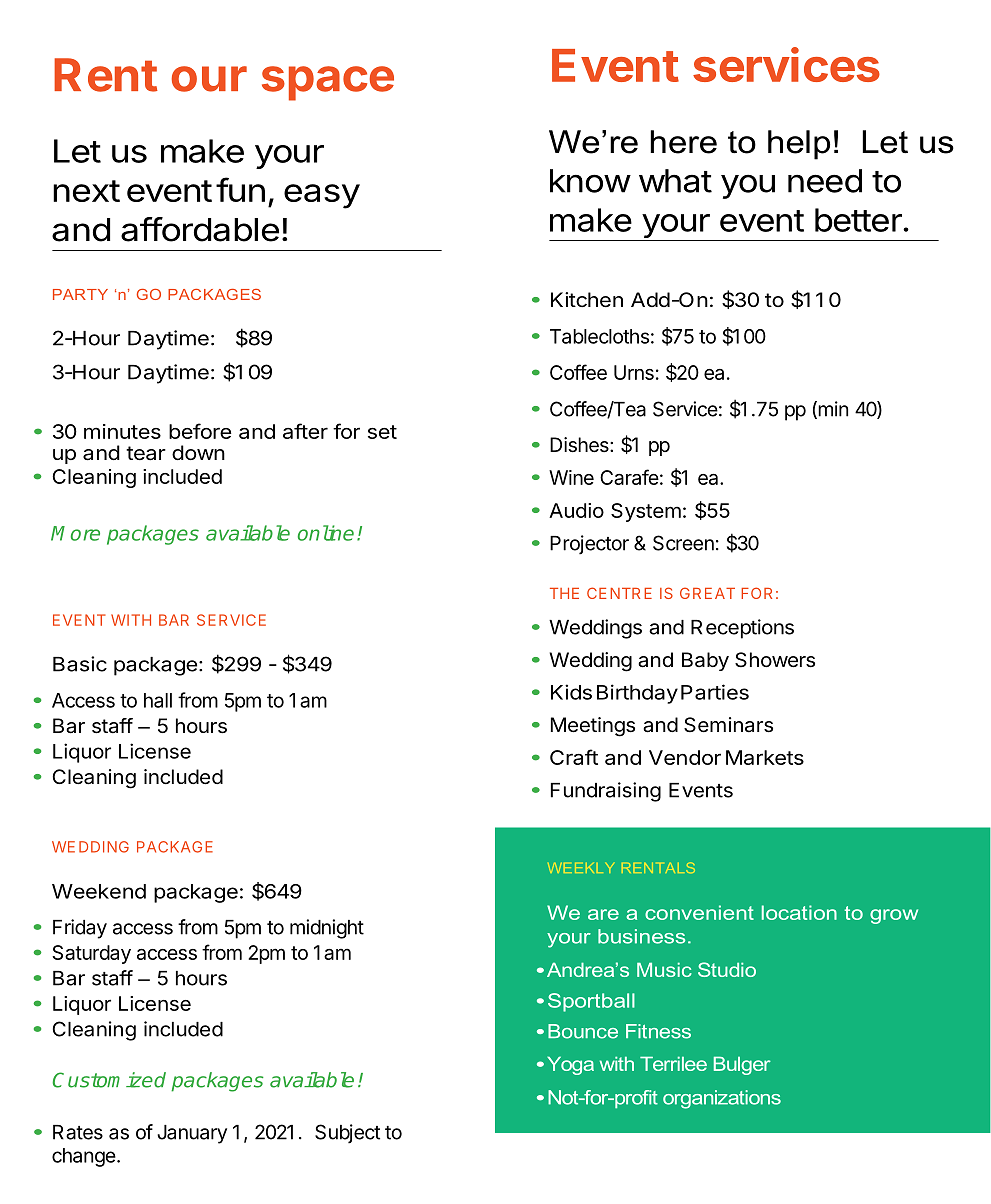  I want to click on Rent, so click(106, 75).
